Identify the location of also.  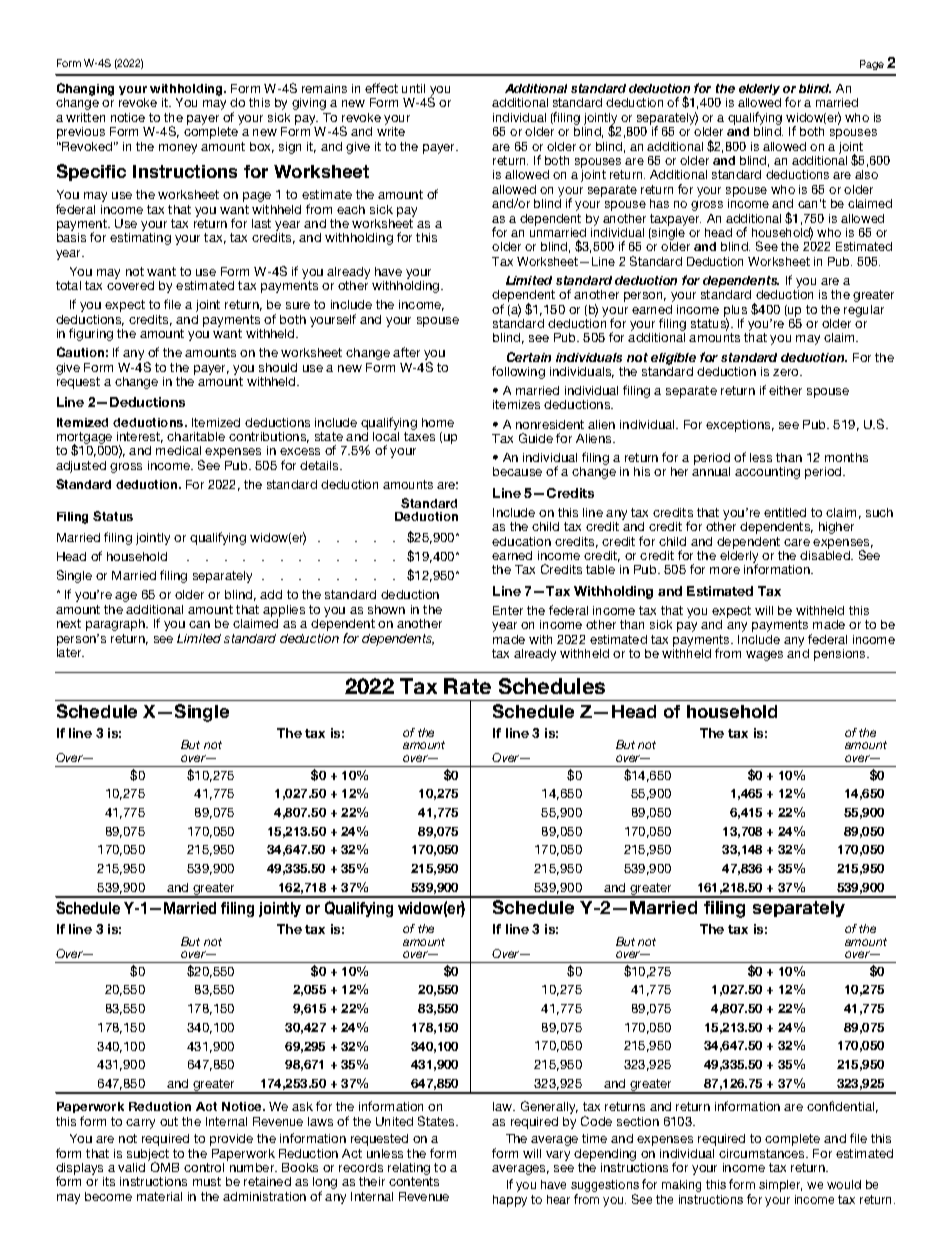
(866, 174).
